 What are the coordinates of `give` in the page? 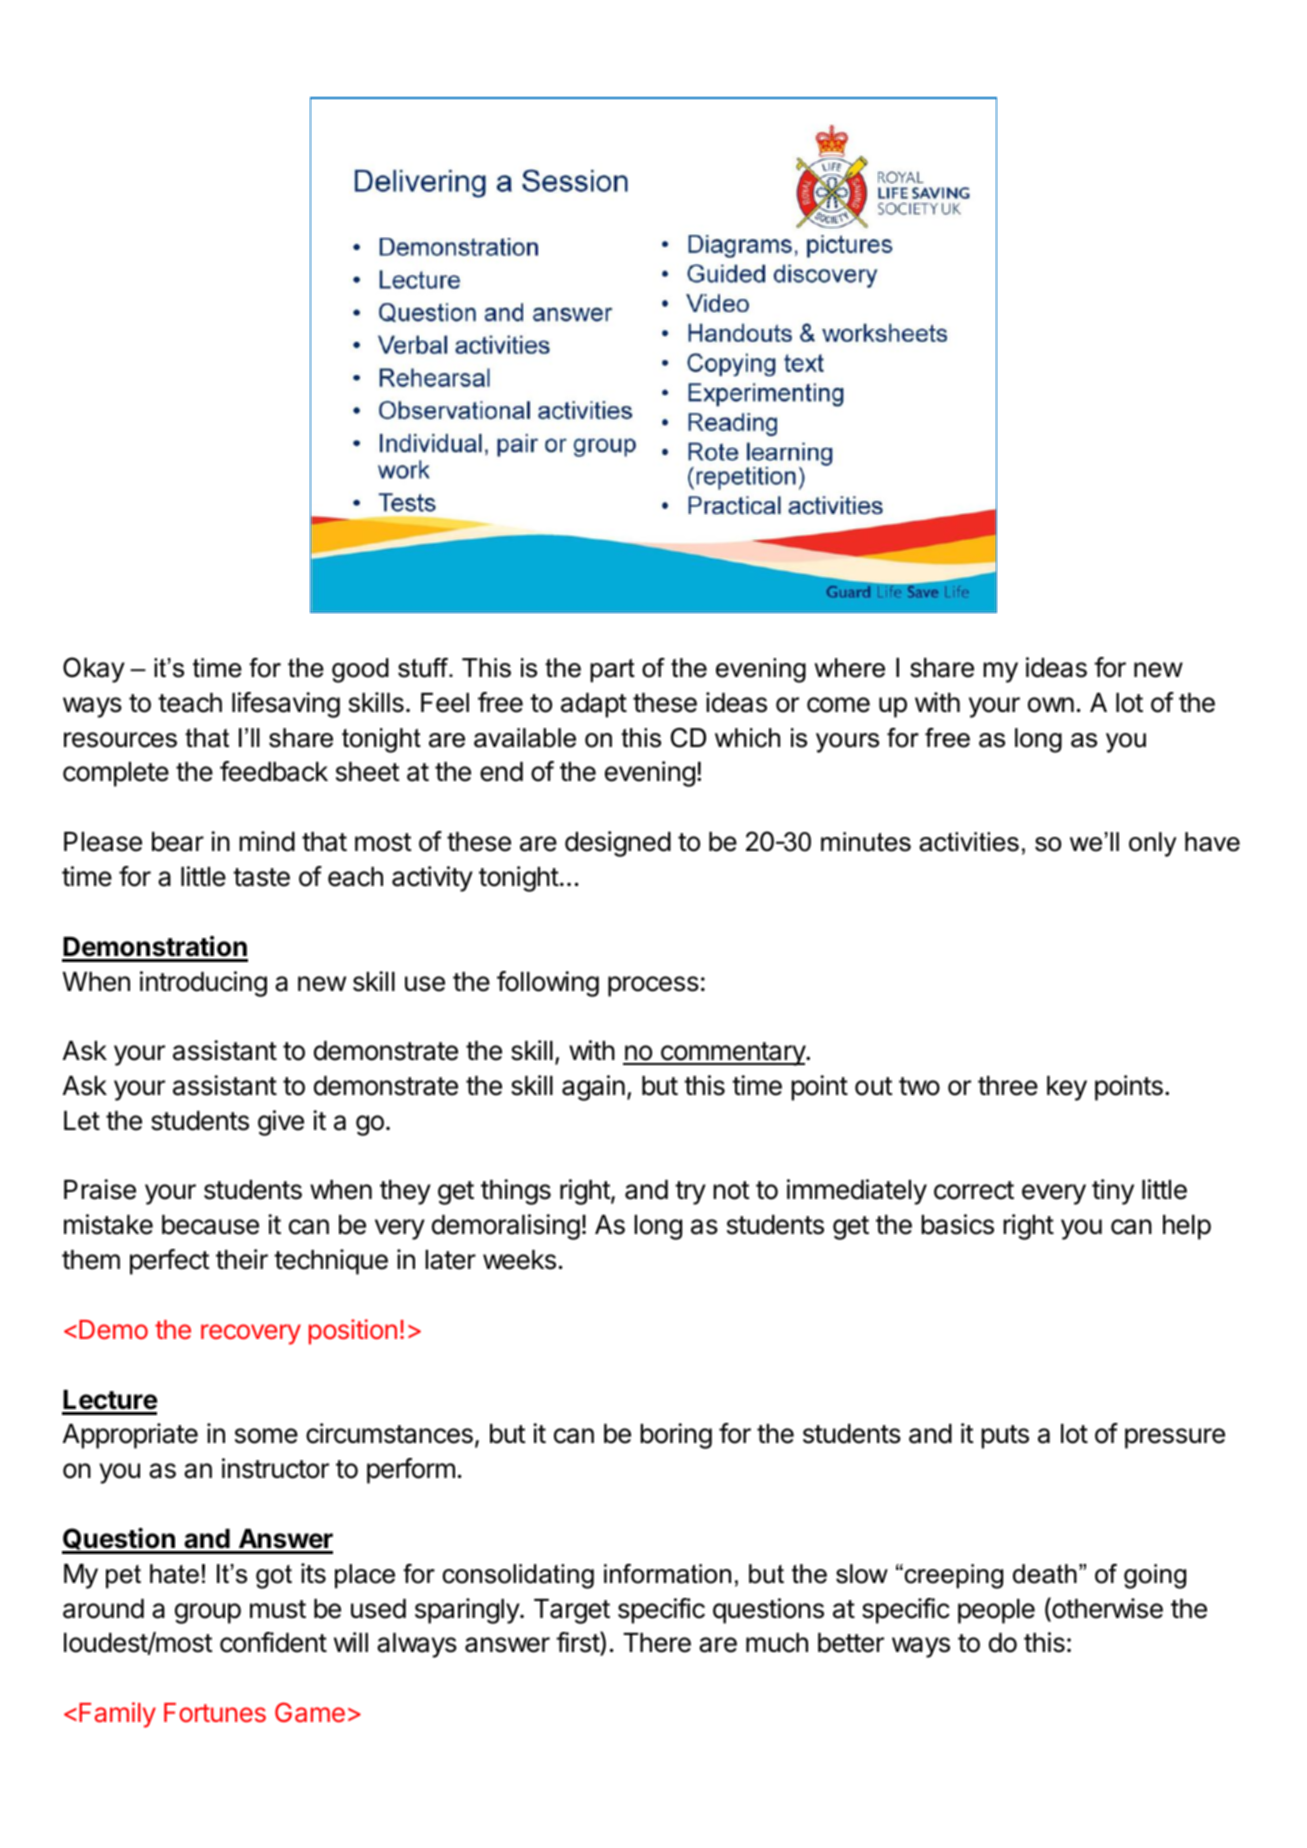 It's located at (281, 1123).
